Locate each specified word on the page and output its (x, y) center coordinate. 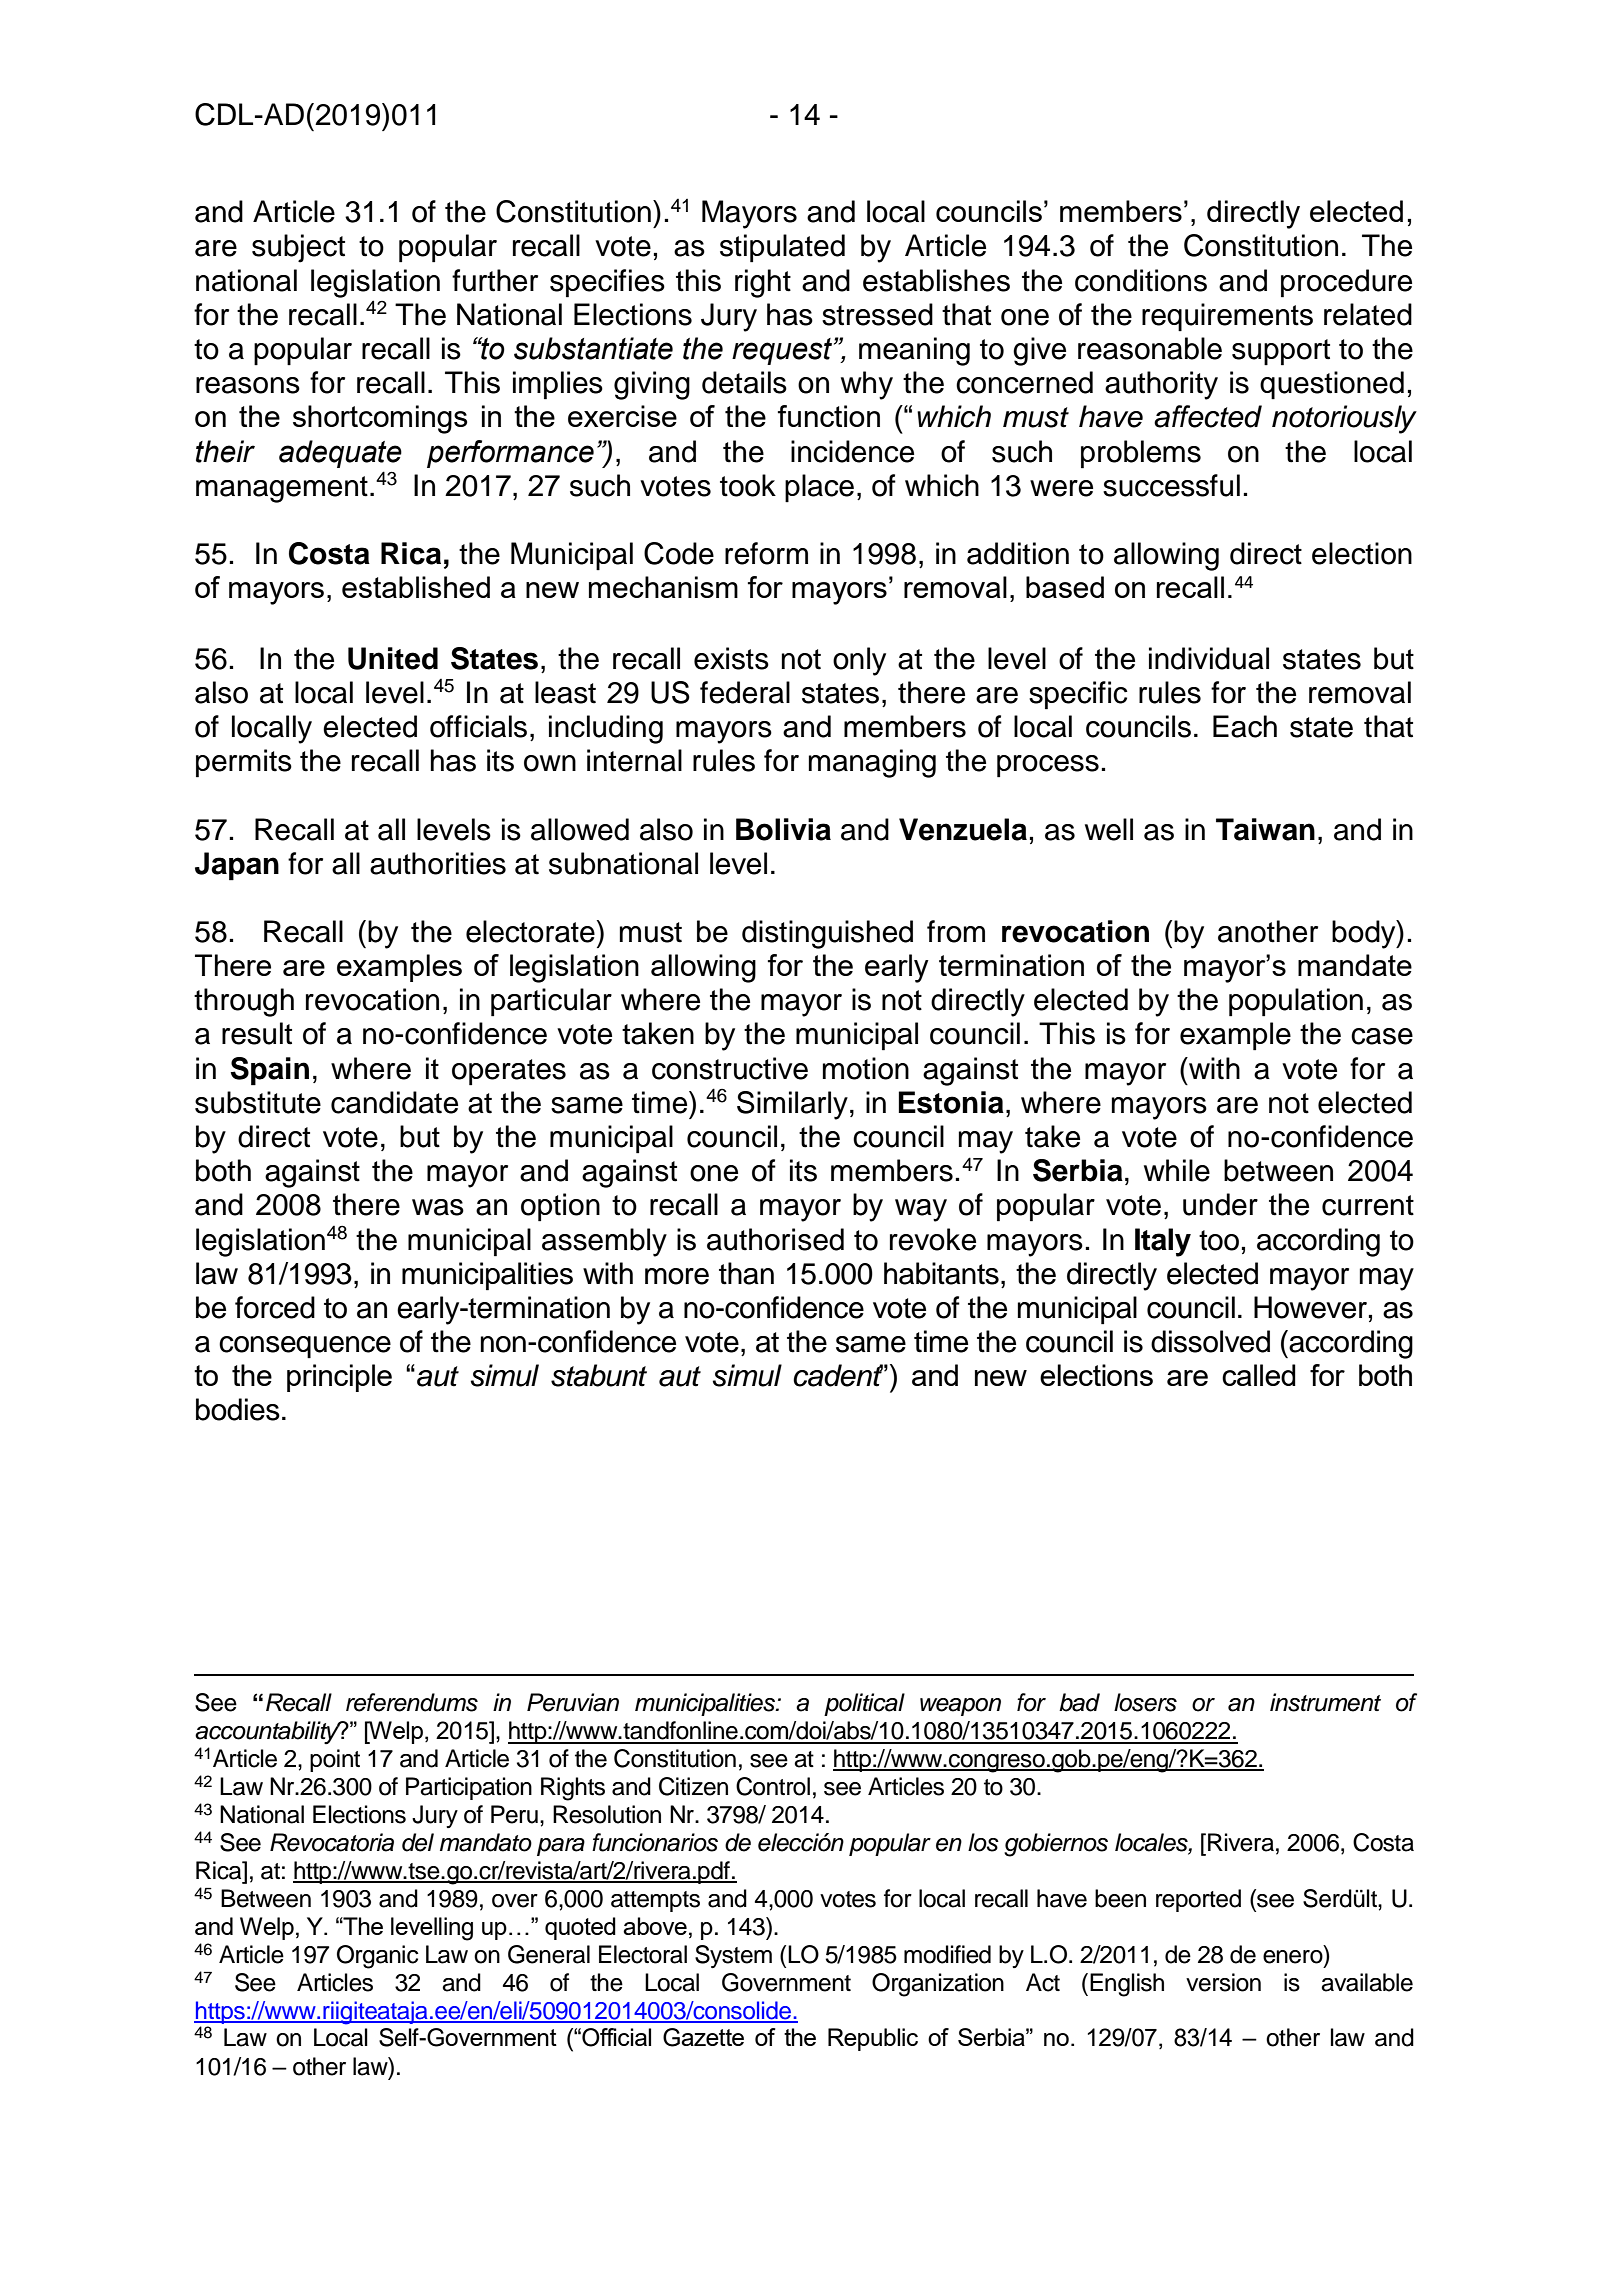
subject (298, 248)
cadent (838, 1375)
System (733, 1956)
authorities (438, 863)
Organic (378, 1957)
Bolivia (783, 829)
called (1259, 1375)
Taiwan (1265, 829)
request (783, 351)
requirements (1227, 317)
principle (339, 1378)
